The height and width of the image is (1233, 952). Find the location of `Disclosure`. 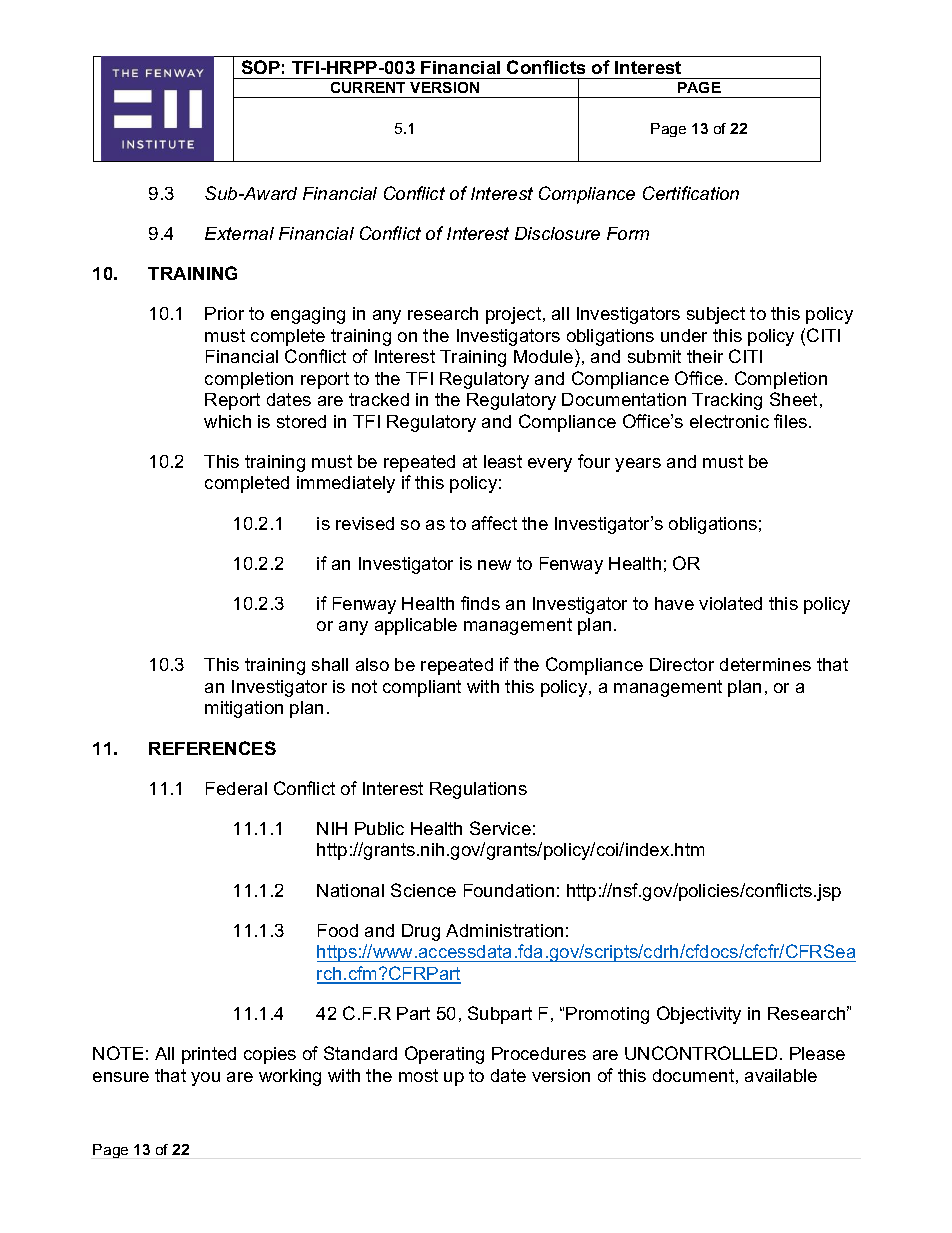

Disclosure is located at coordinates (557, 233).
